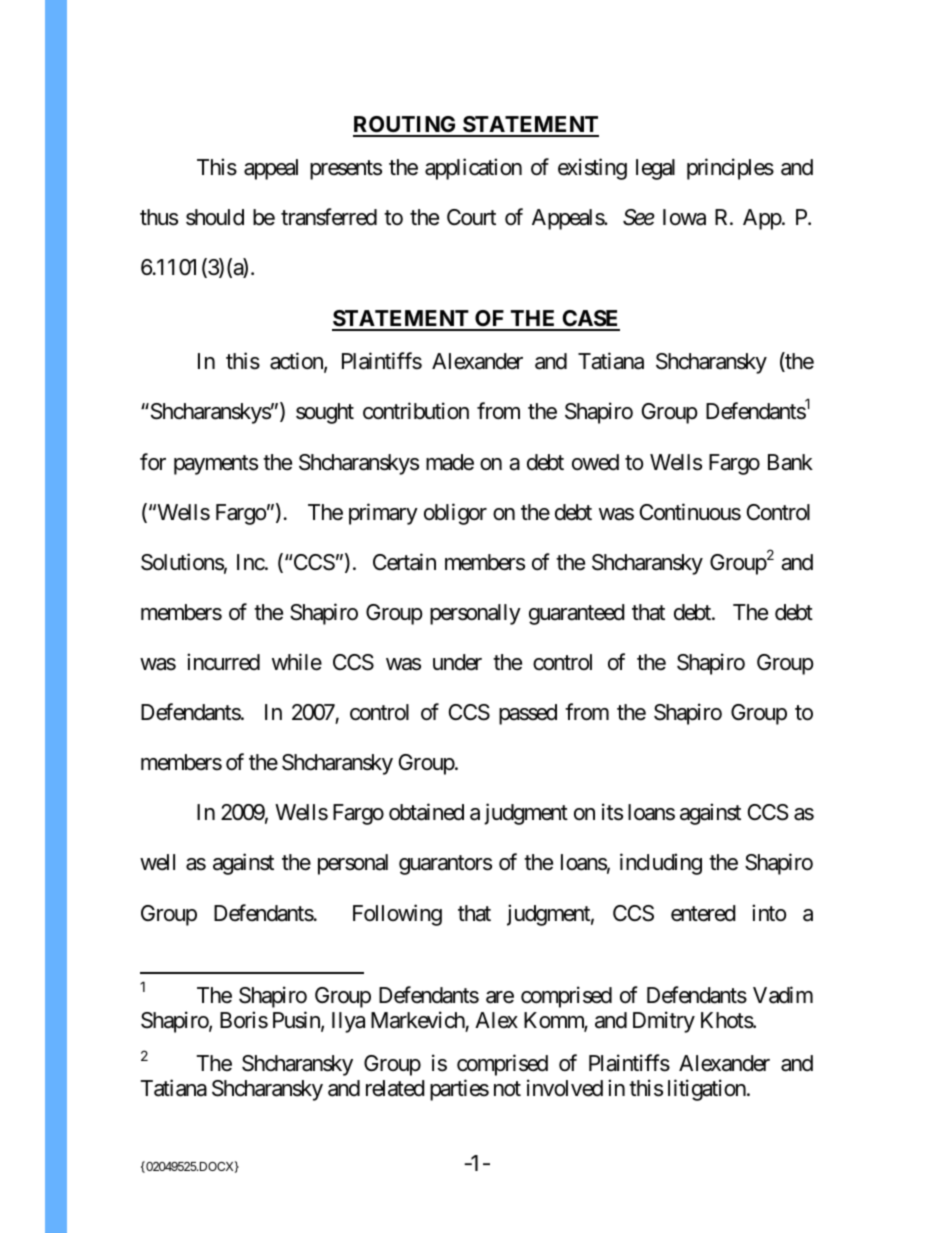  I want to click on including, so click(661, 864).
